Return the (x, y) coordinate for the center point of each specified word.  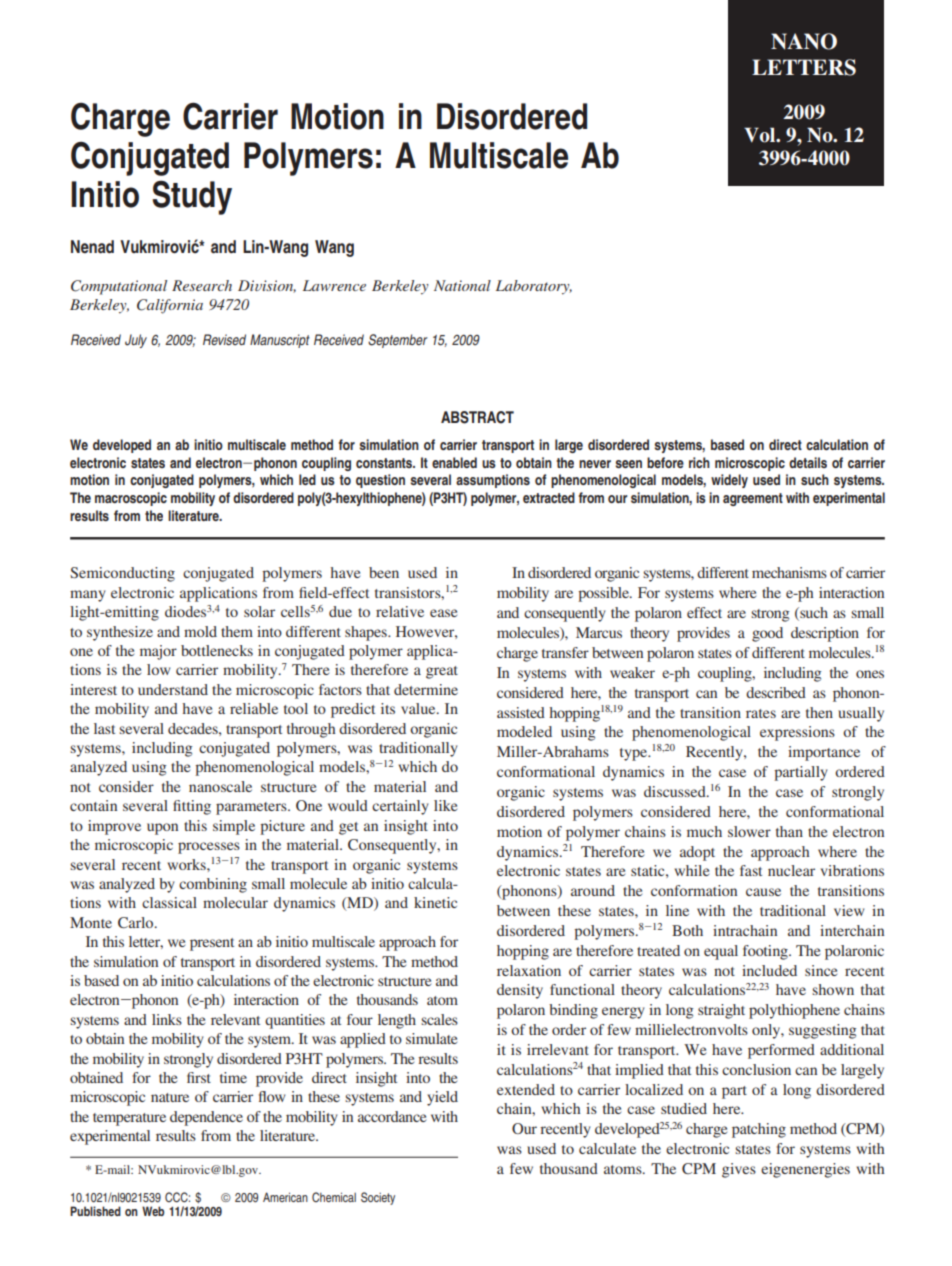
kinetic (435, 902)
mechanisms (789, 572)
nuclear (791, 870)
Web (153, 1211)
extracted (549, 497)
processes (209, 848)
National (462, 285)
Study (192, 197)
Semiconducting (122, 574)
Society (378, 1198)
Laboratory (534, 287)
